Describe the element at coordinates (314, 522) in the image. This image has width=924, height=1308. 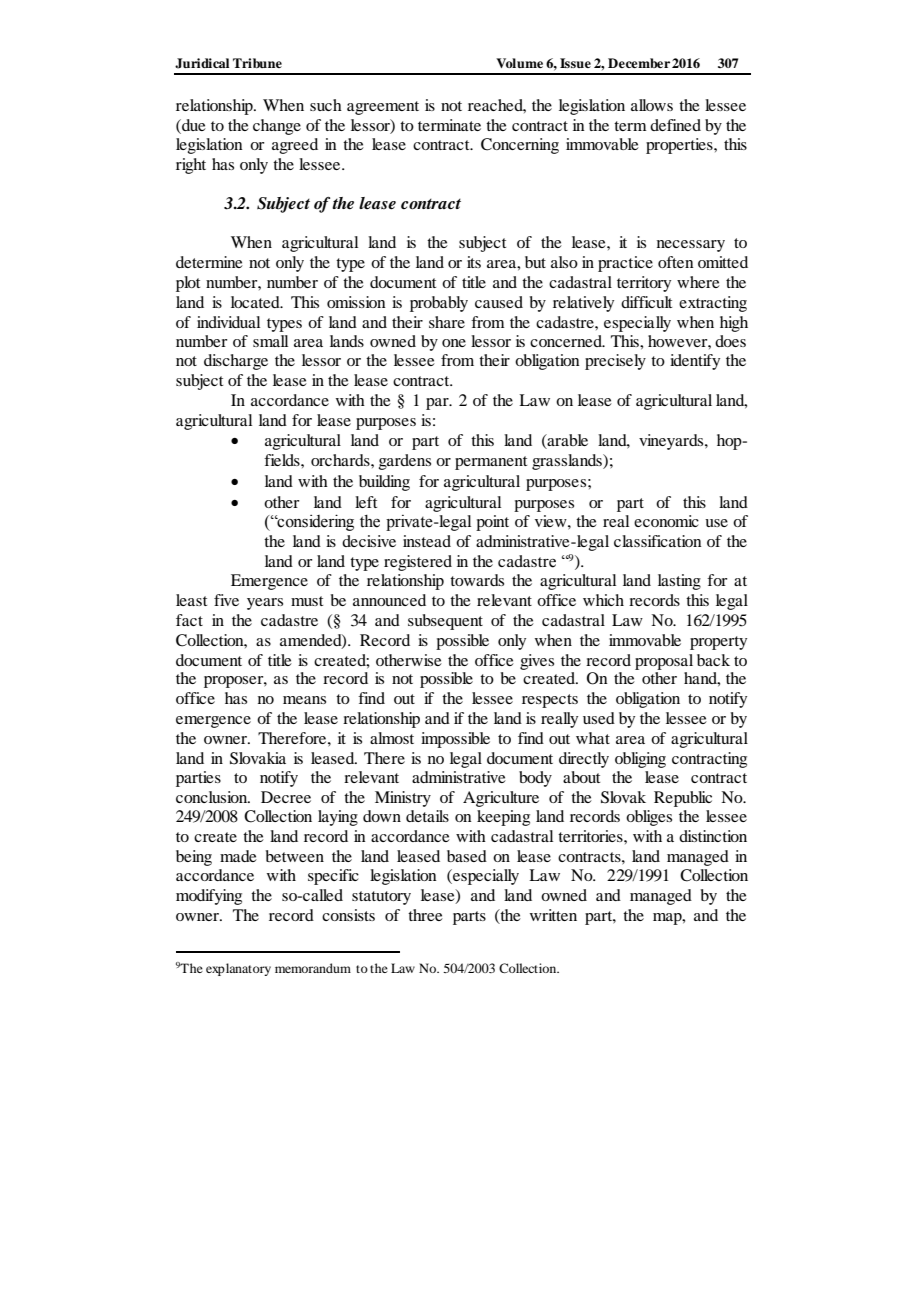
I see `considering` at that location.
